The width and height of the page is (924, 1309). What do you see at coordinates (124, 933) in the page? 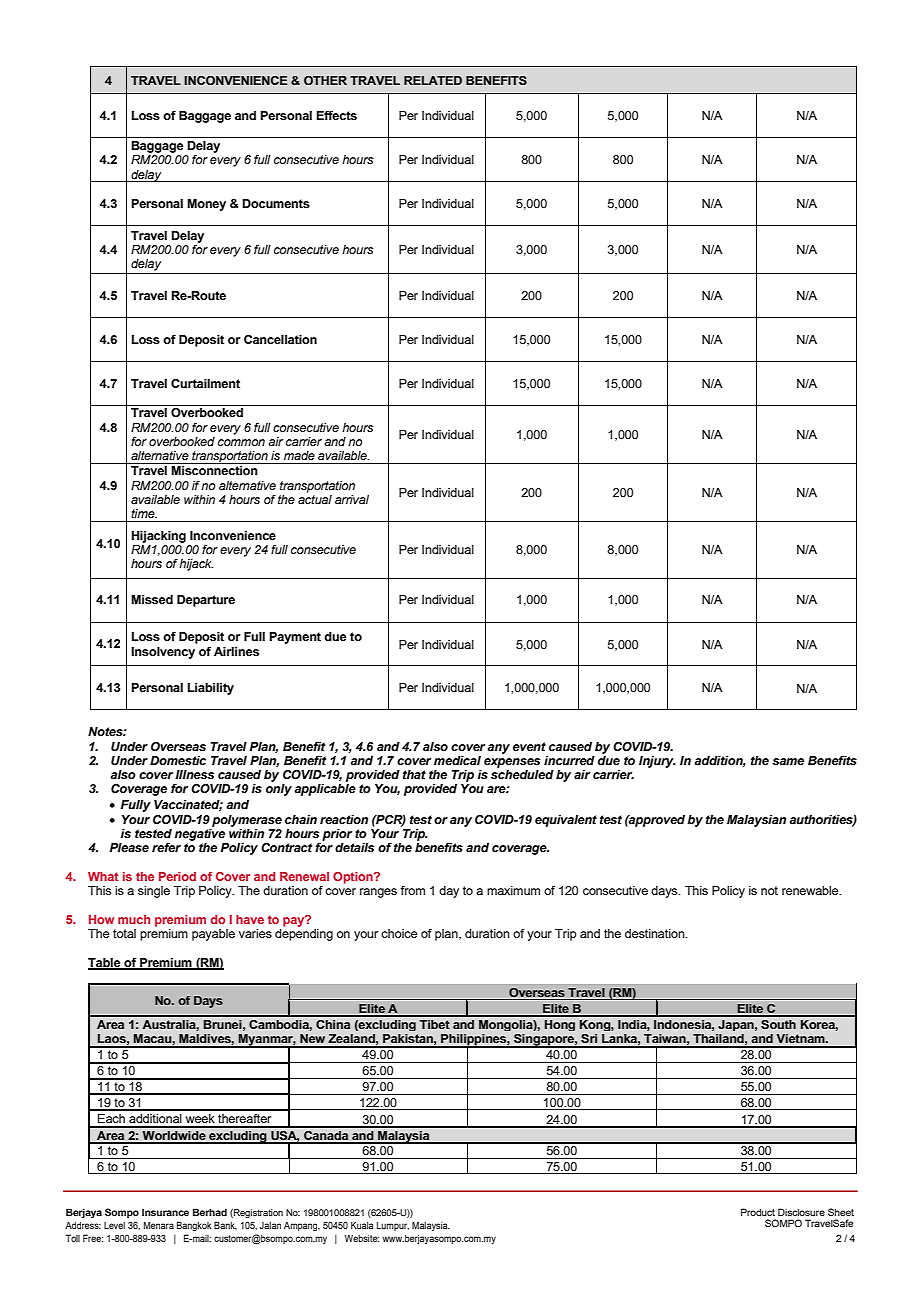
I see `total` at bounding box center [124, 933].
